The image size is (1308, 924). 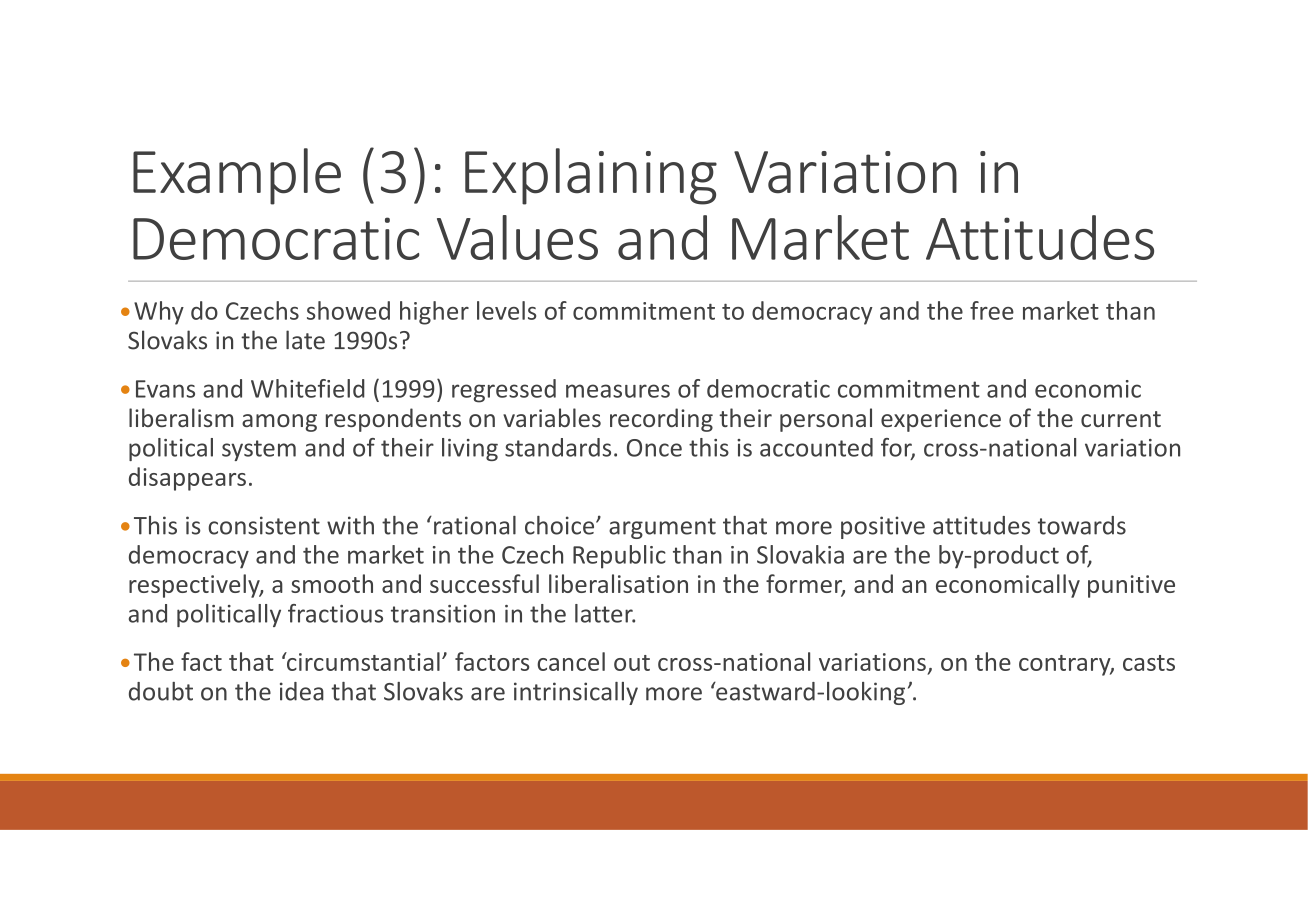 What do you see at coordinates (591, 176) in the screenshot?
I see `Explaining` at bounding box center [591, 176].
